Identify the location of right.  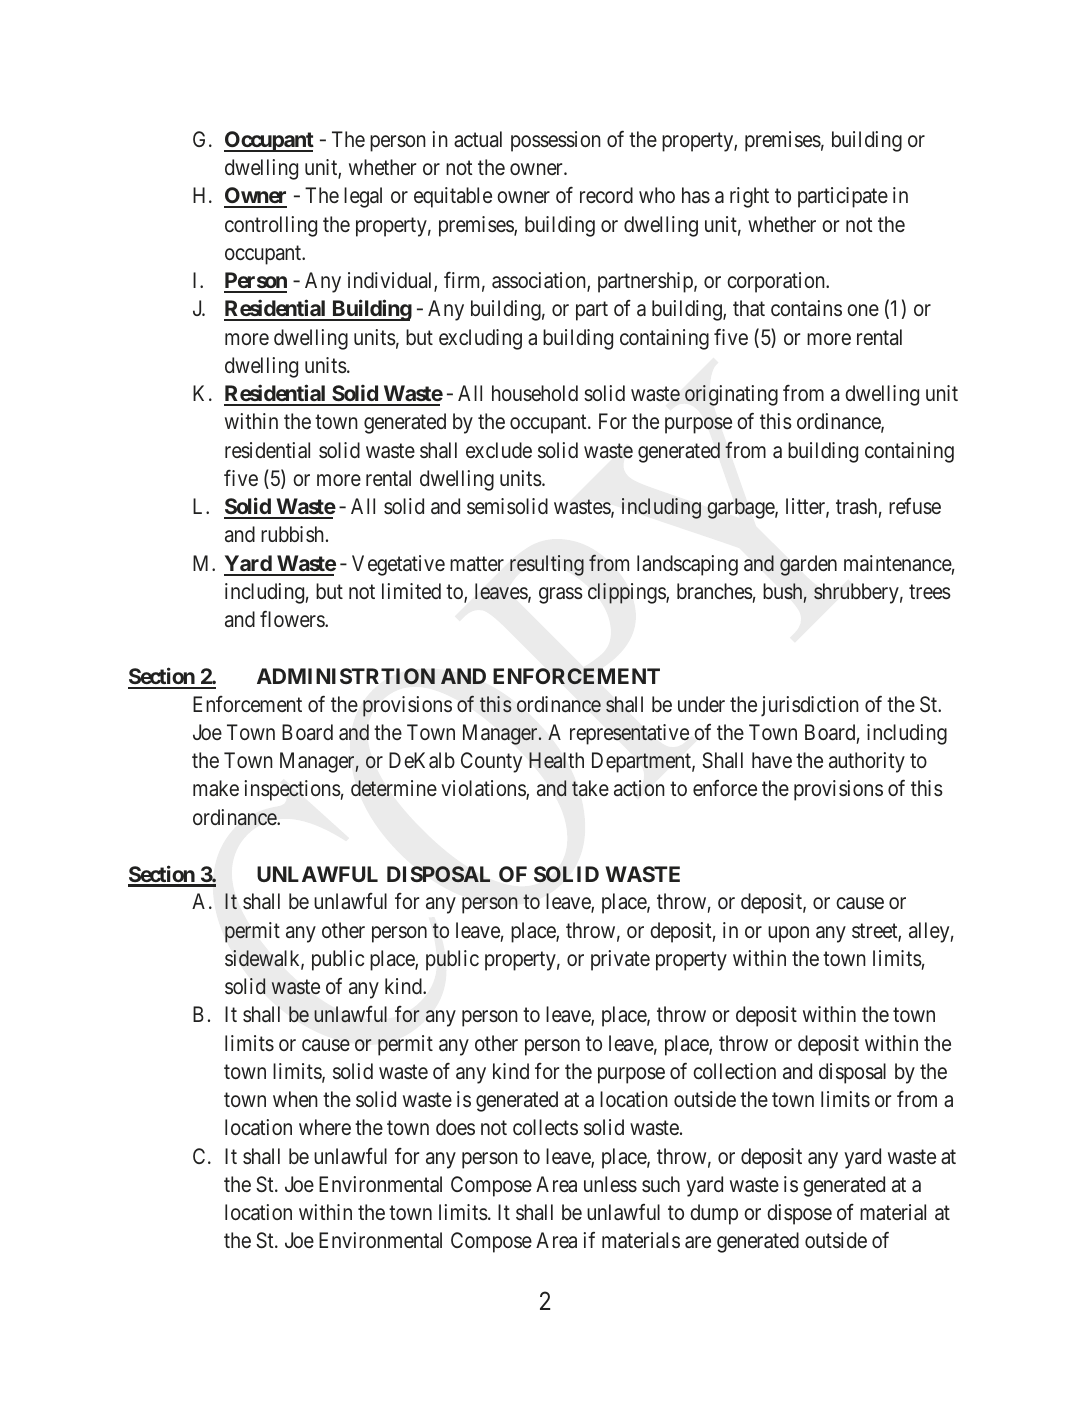
(749, 197).
